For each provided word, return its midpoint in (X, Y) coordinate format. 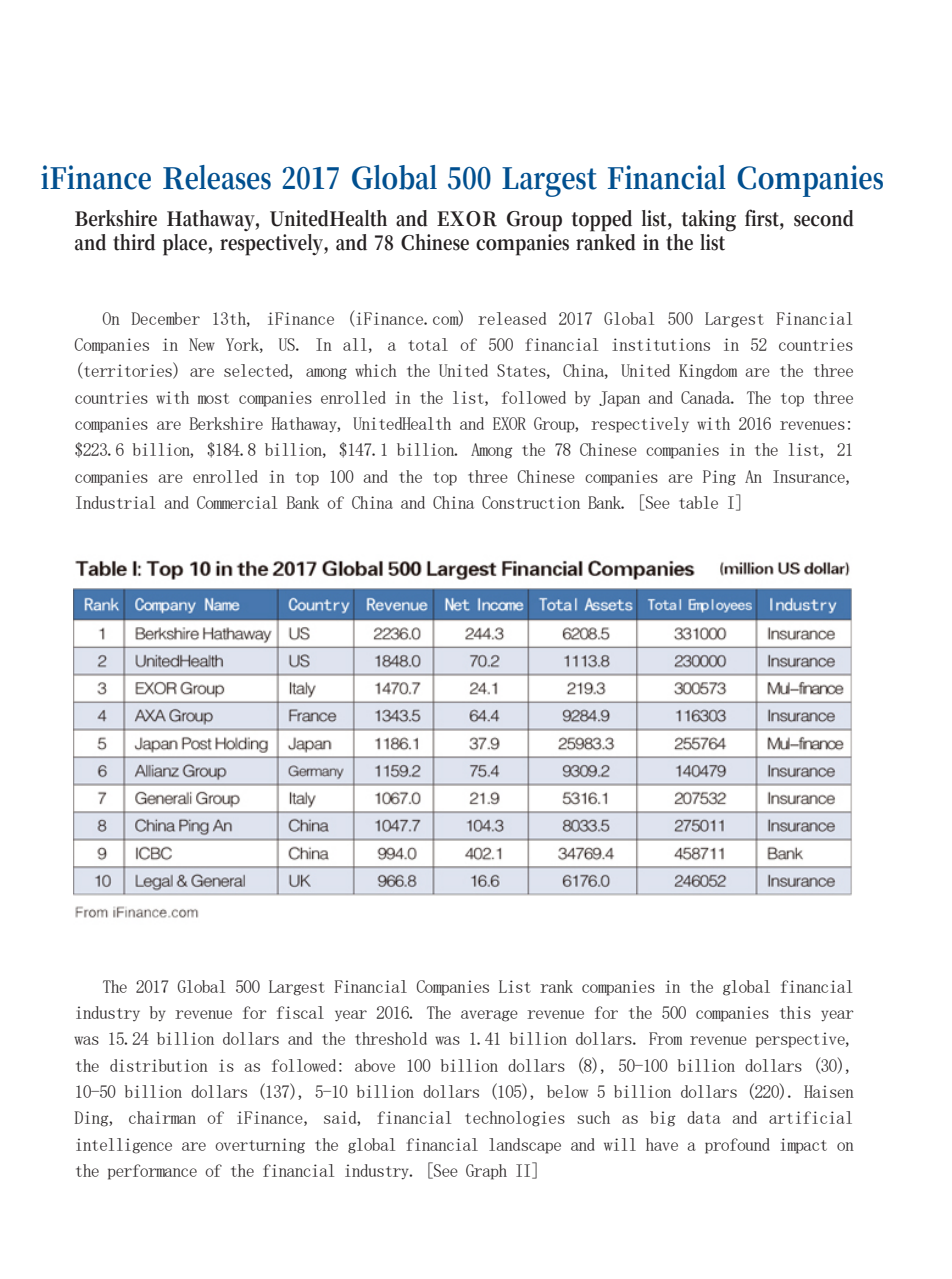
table (698, 502)
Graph (486, 1172)
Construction (531, 502)
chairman (162, 1117)
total (428, 344)
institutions (661, 344)
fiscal (300, 1012)
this (795, 1012)
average (489, 1016)
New (202, 344)
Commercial (237, 502)
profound (737, 1146)
